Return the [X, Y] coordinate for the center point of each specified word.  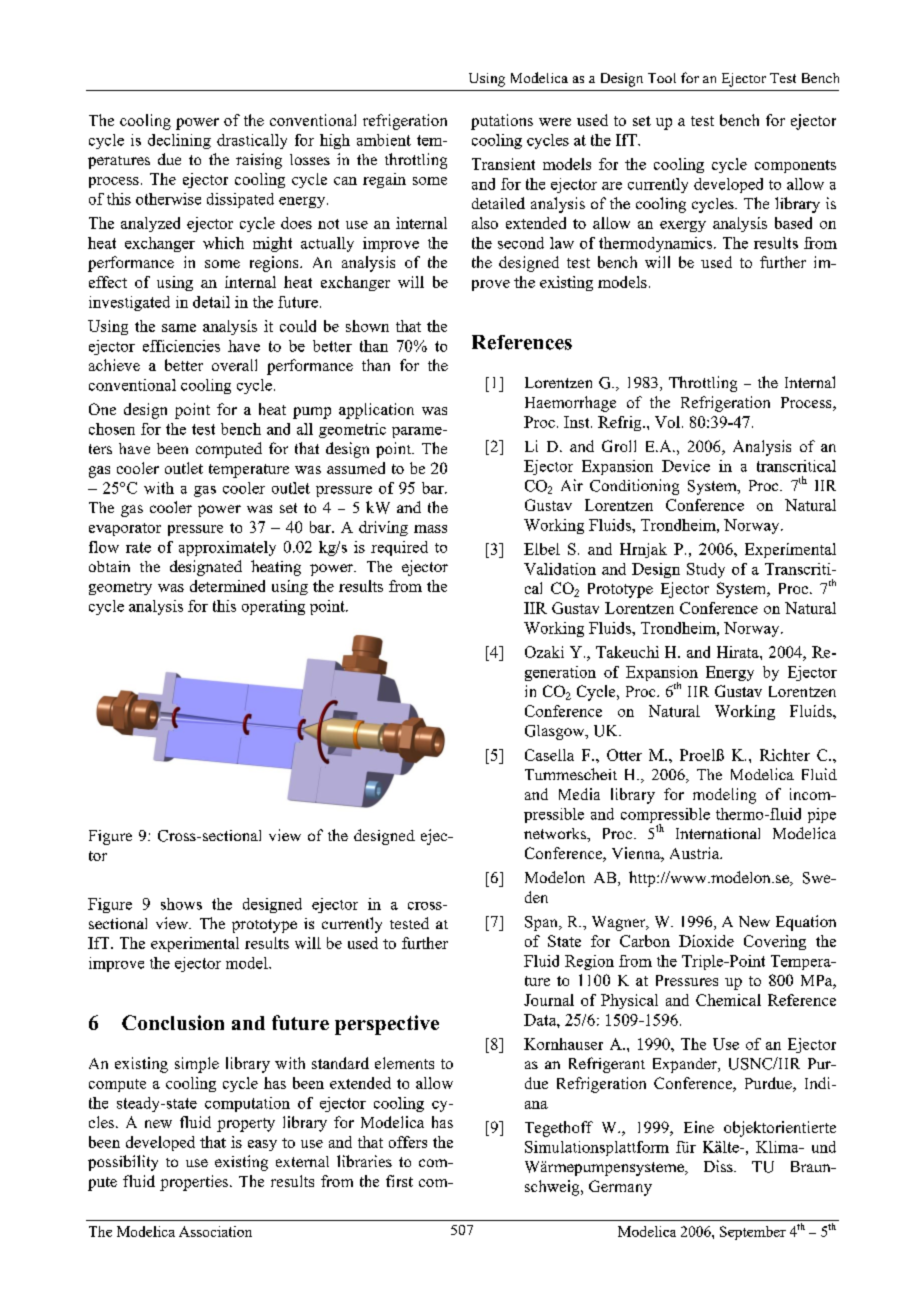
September [753, 1233]
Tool [662, 78]
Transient [503, 164]
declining [179, 141]
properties [195, 1183]
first [399, 1181]
